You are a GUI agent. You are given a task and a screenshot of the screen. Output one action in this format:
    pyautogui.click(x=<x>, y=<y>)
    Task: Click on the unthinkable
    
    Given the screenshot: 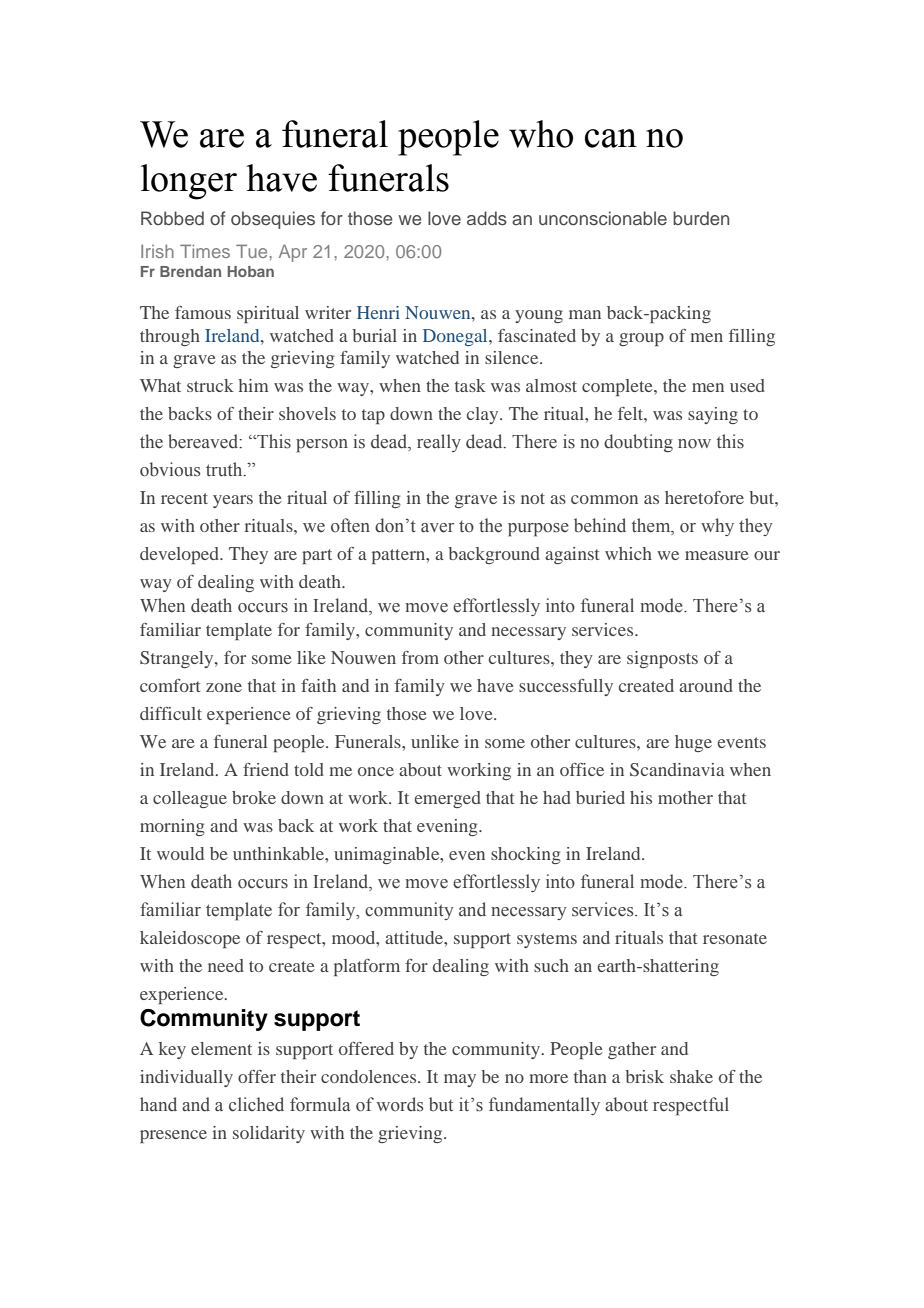 What is the action you would take?
    pyautogui.click(x=279, y=853)
